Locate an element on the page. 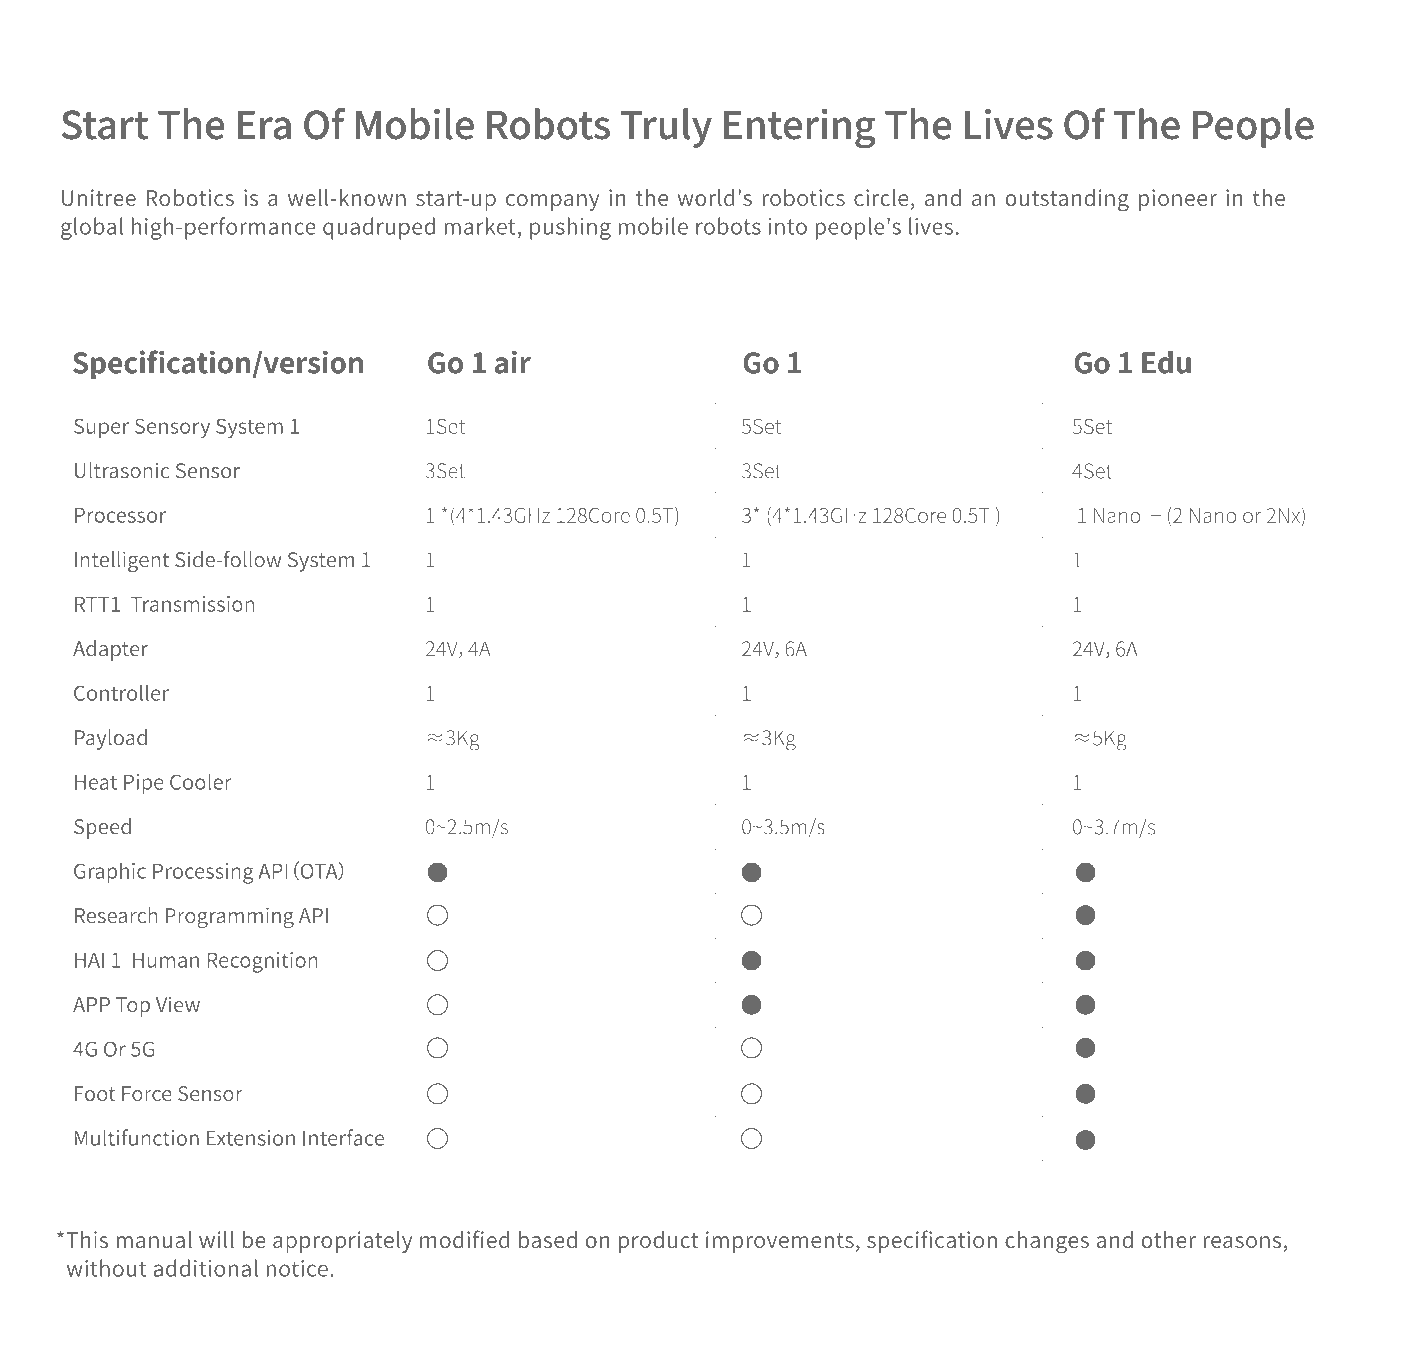 The image size is (1417, 1349). Edu is located at coordinates (1166, 362).
